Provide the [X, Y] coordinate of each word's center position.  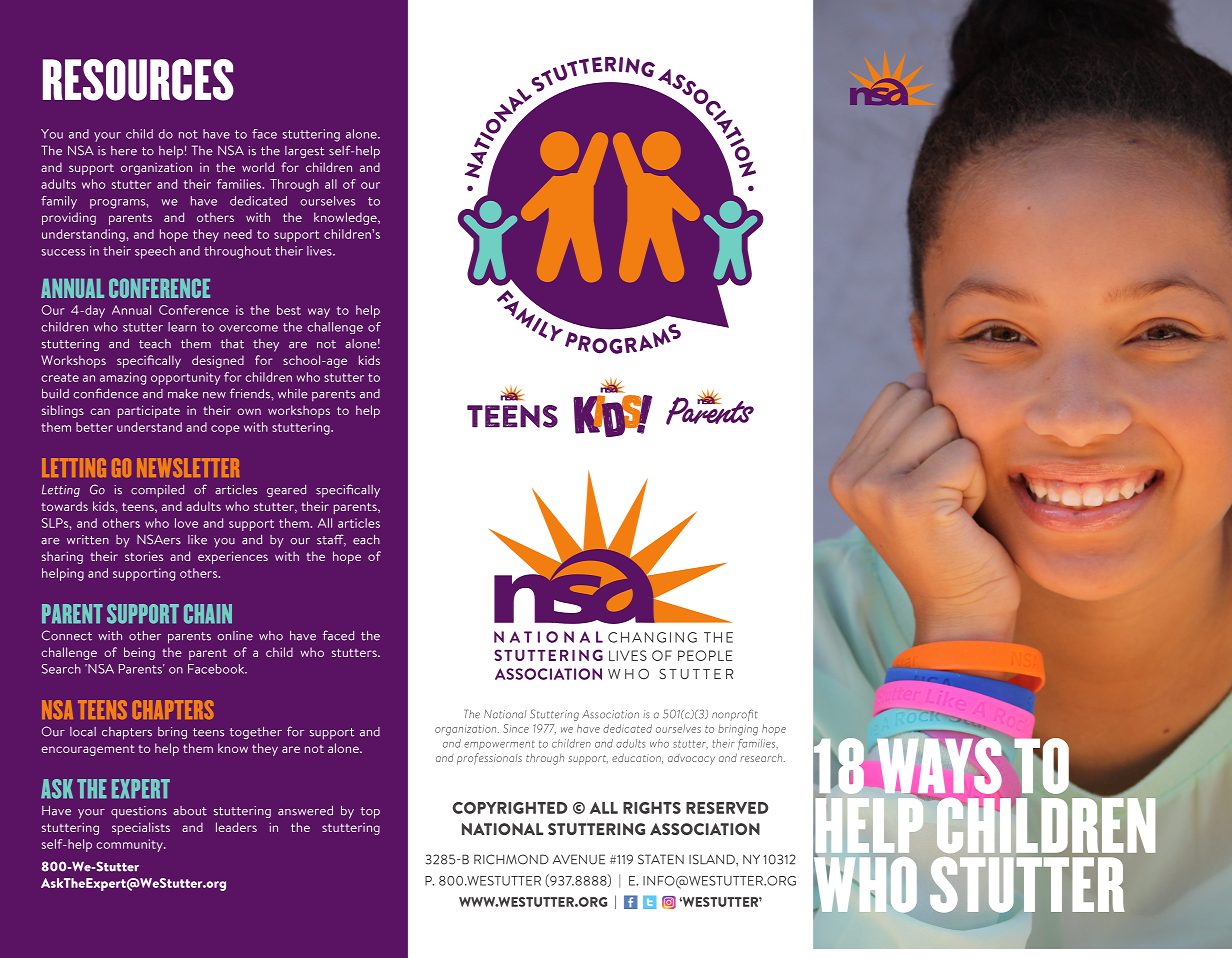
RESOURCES [138, 80]
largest [304, 152]
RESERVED [727, 808]
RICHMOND [511, 859]
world [258, 167]
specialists [141, 828]
